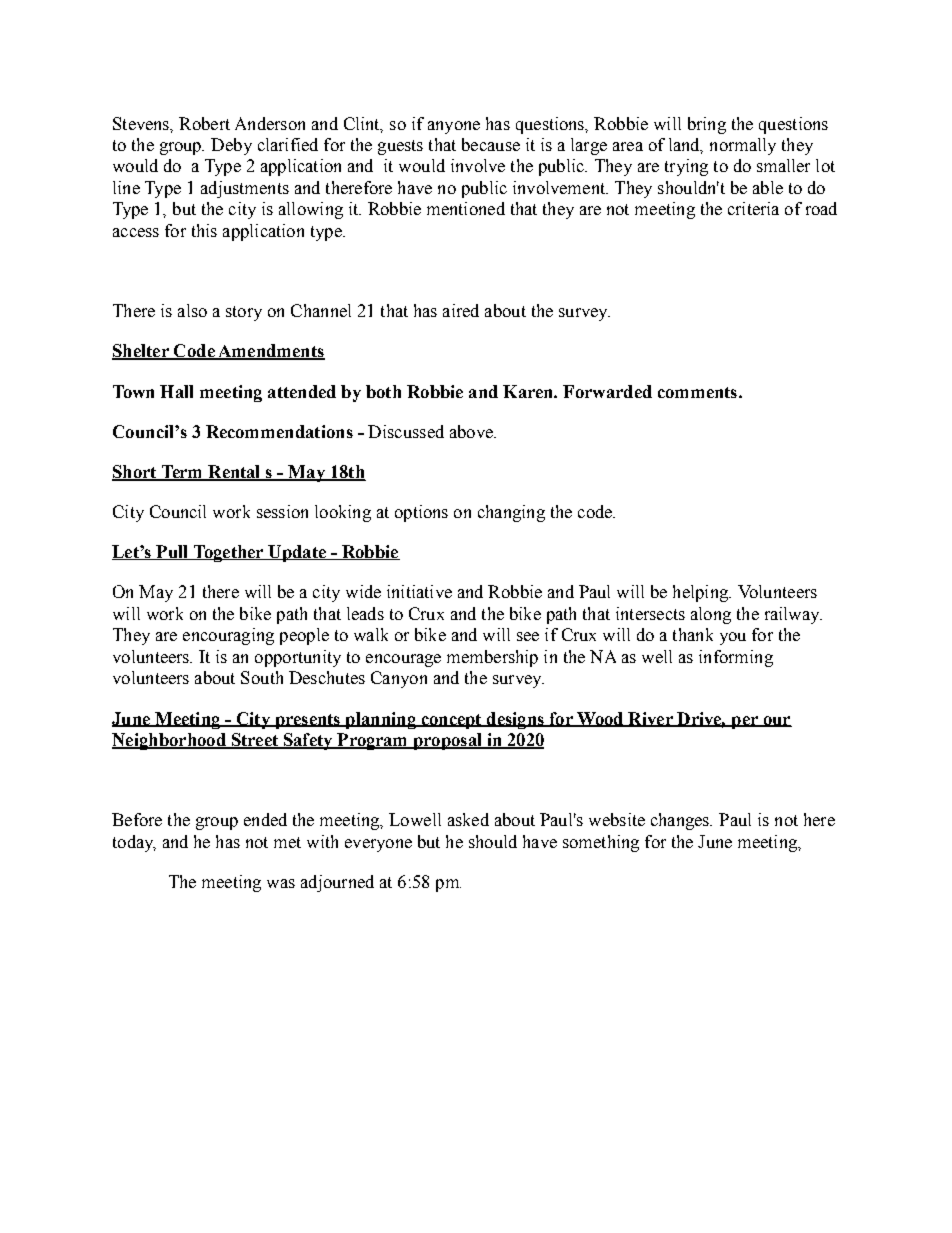 This screenshot has width=952, height=1233. Describe the element at coordinates (511, 513) in the screenshot. I see `changing` at that location.
